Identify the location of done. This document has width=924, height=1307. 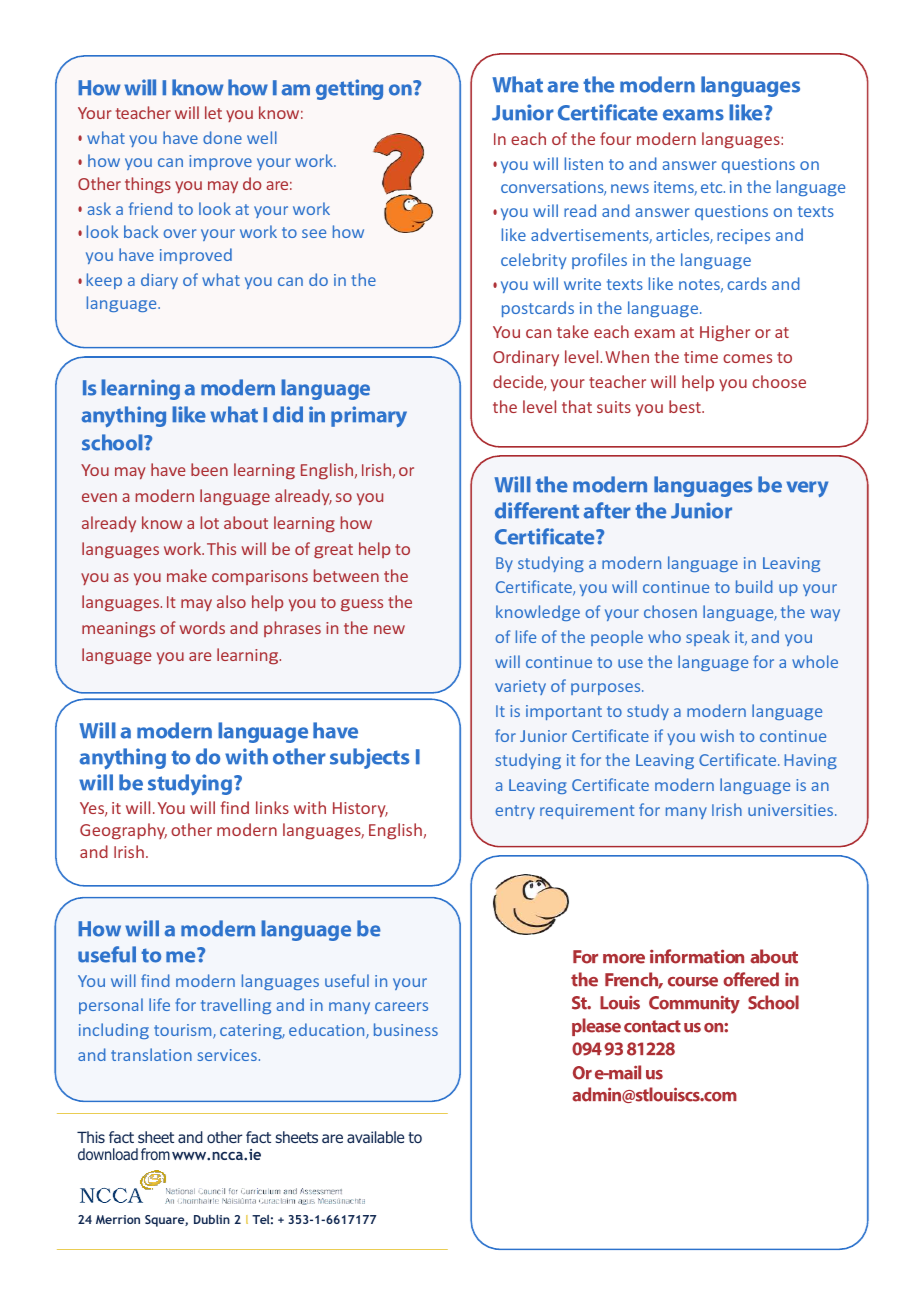
(222, 137).
